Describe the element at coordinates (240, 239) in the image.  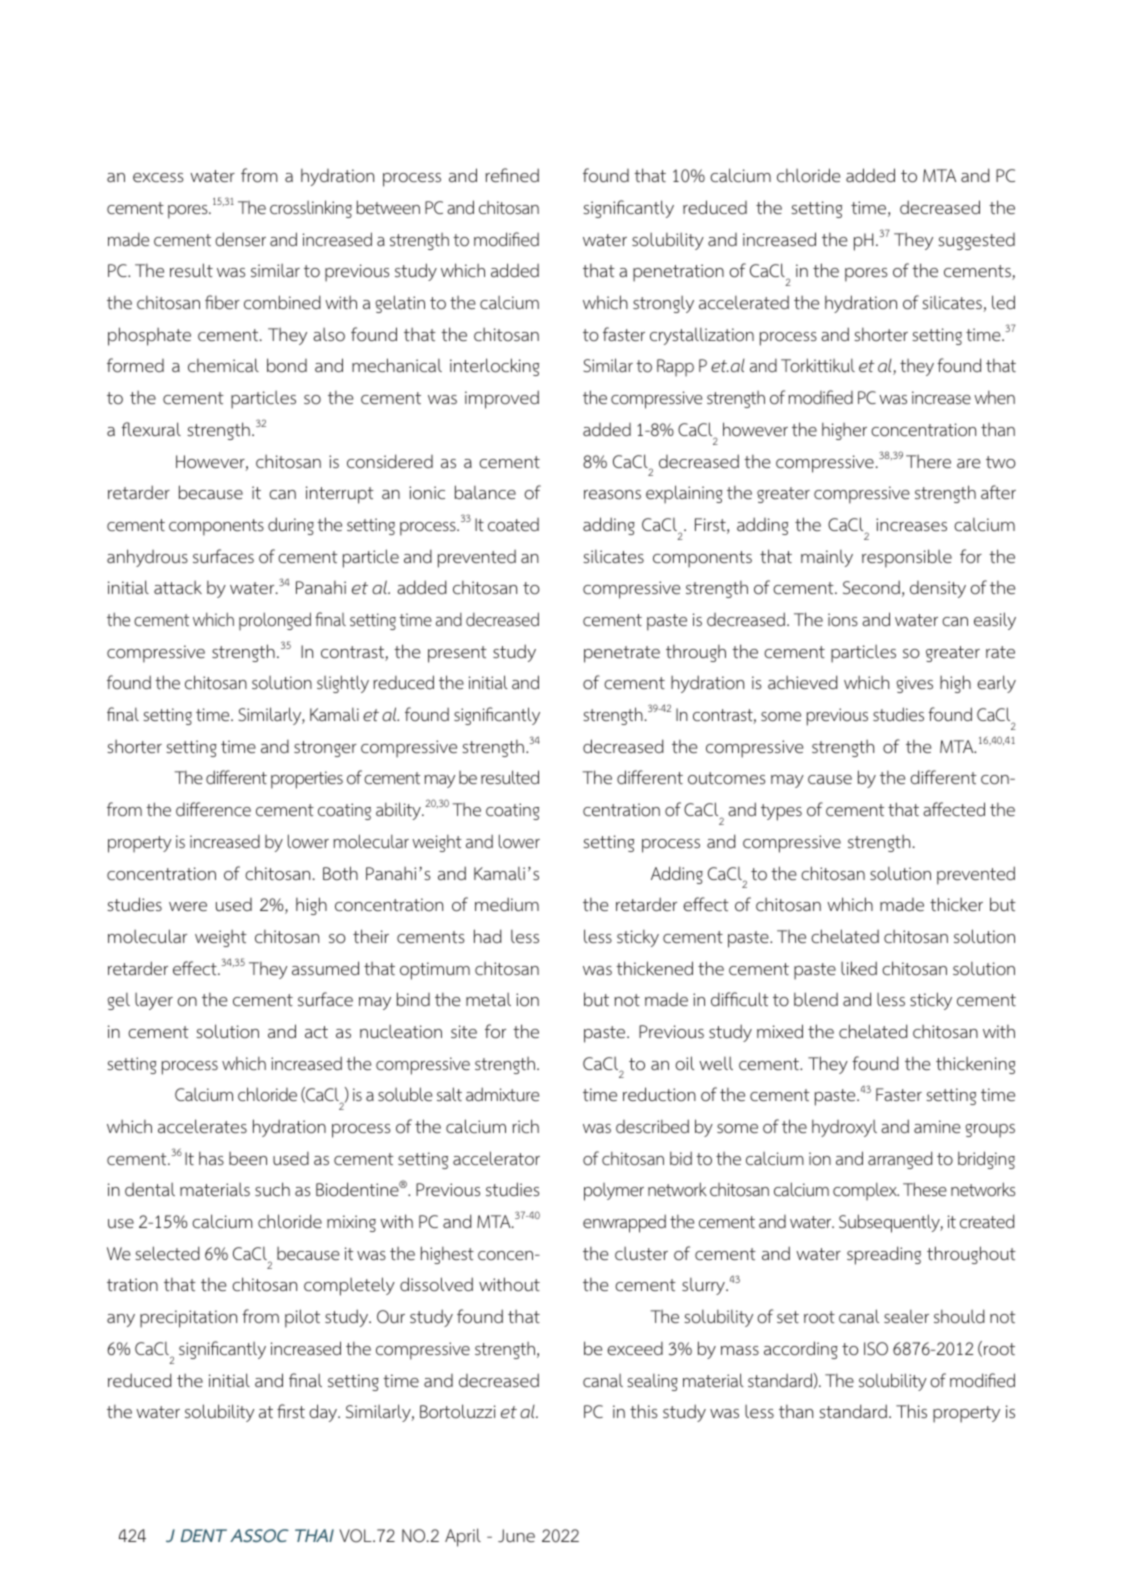
I see `denser` at that location.
